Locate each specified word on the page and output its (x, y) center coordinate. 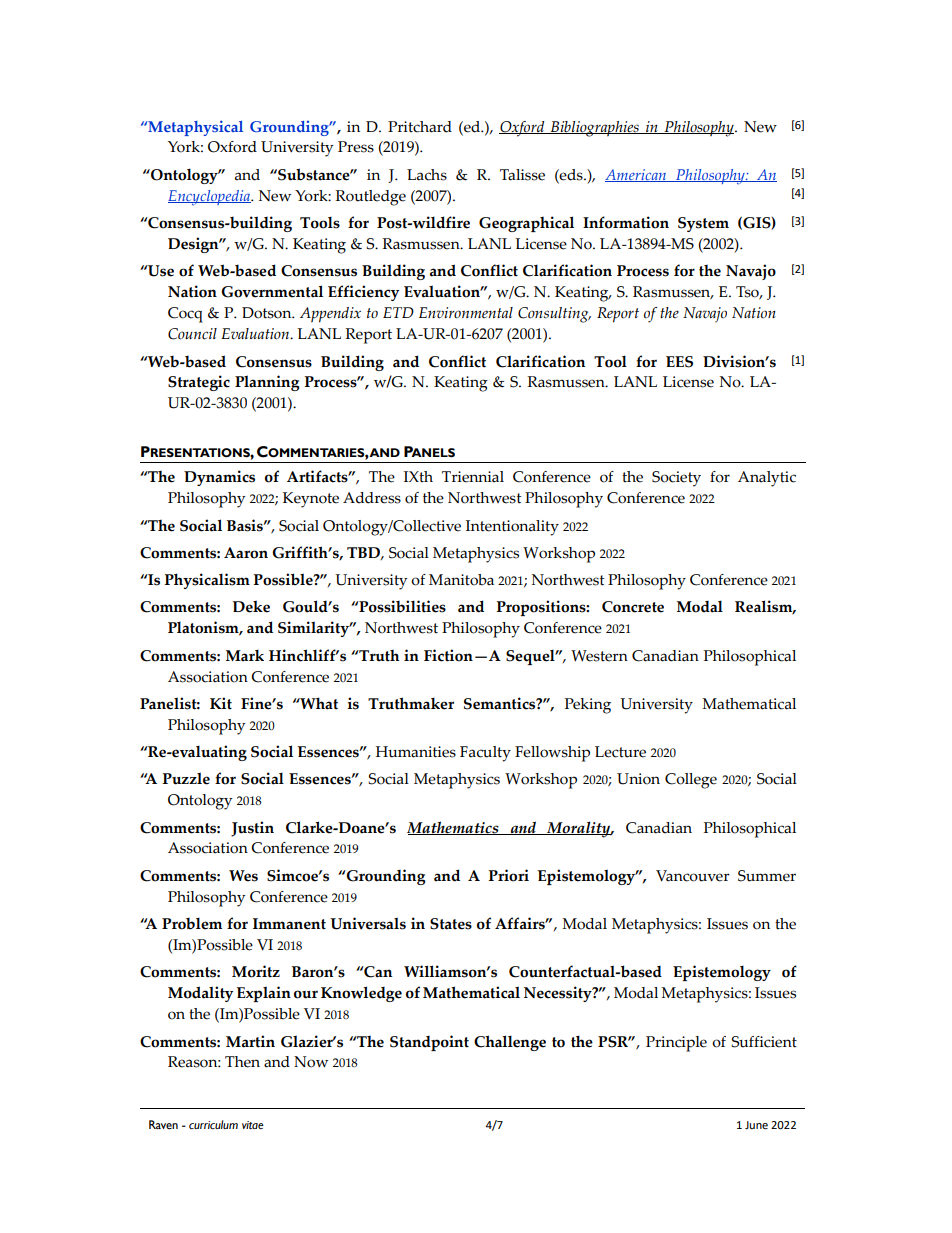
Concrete (633, 607)
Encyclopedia (210, 198)
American (637, 175)
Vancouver (693, 876)
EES (679, 362)
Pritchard (420, 127)
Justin (252, 829)
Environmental (466, 313)
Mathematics (454, 828)
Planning (267, 383)
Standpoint (429, 1043)
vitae (253, 1125)
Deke (251, 606)
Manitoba (461, 580)
